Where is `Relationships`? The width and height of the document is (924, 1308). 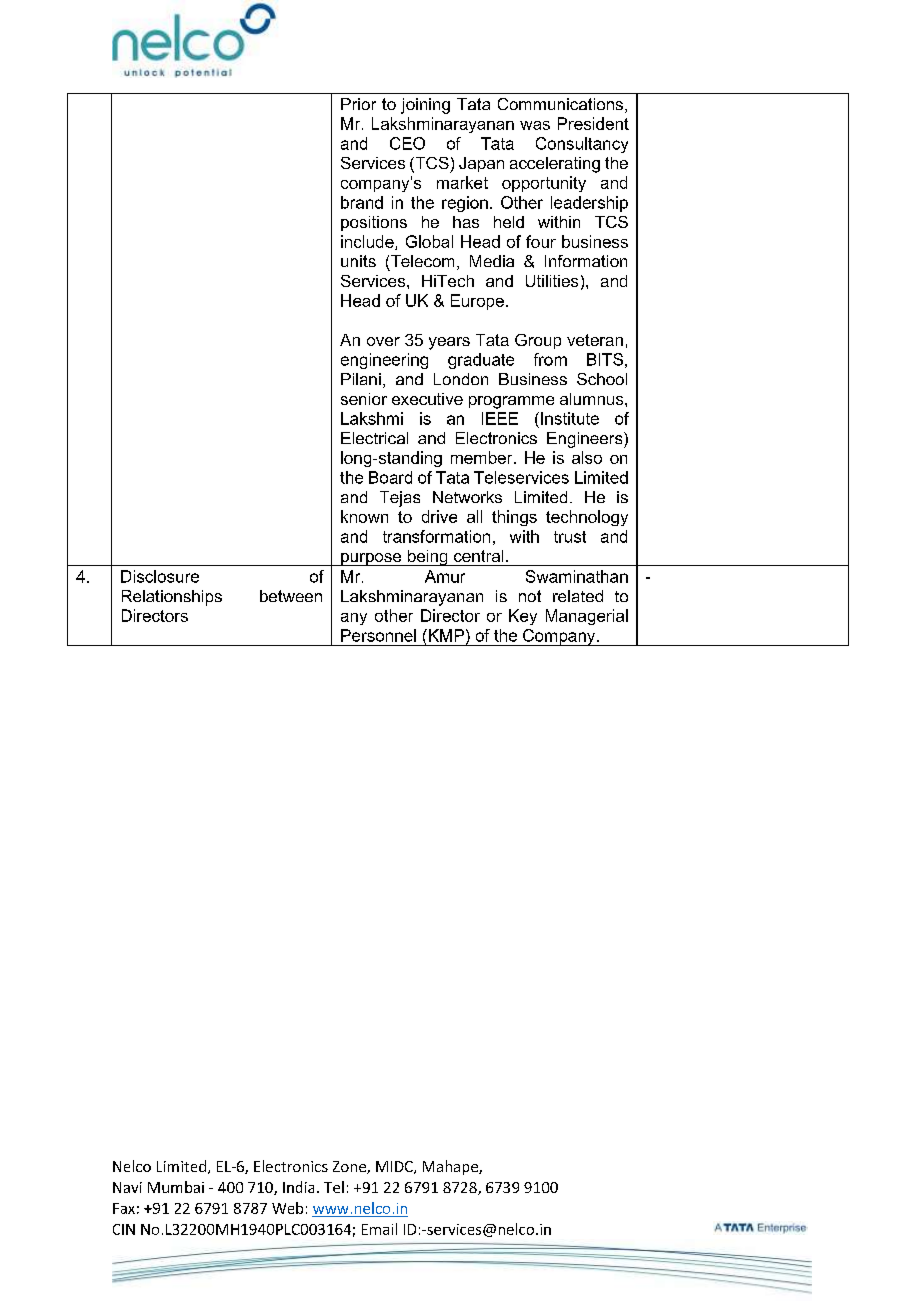 Relationships is located at coordinates (172, 598).
